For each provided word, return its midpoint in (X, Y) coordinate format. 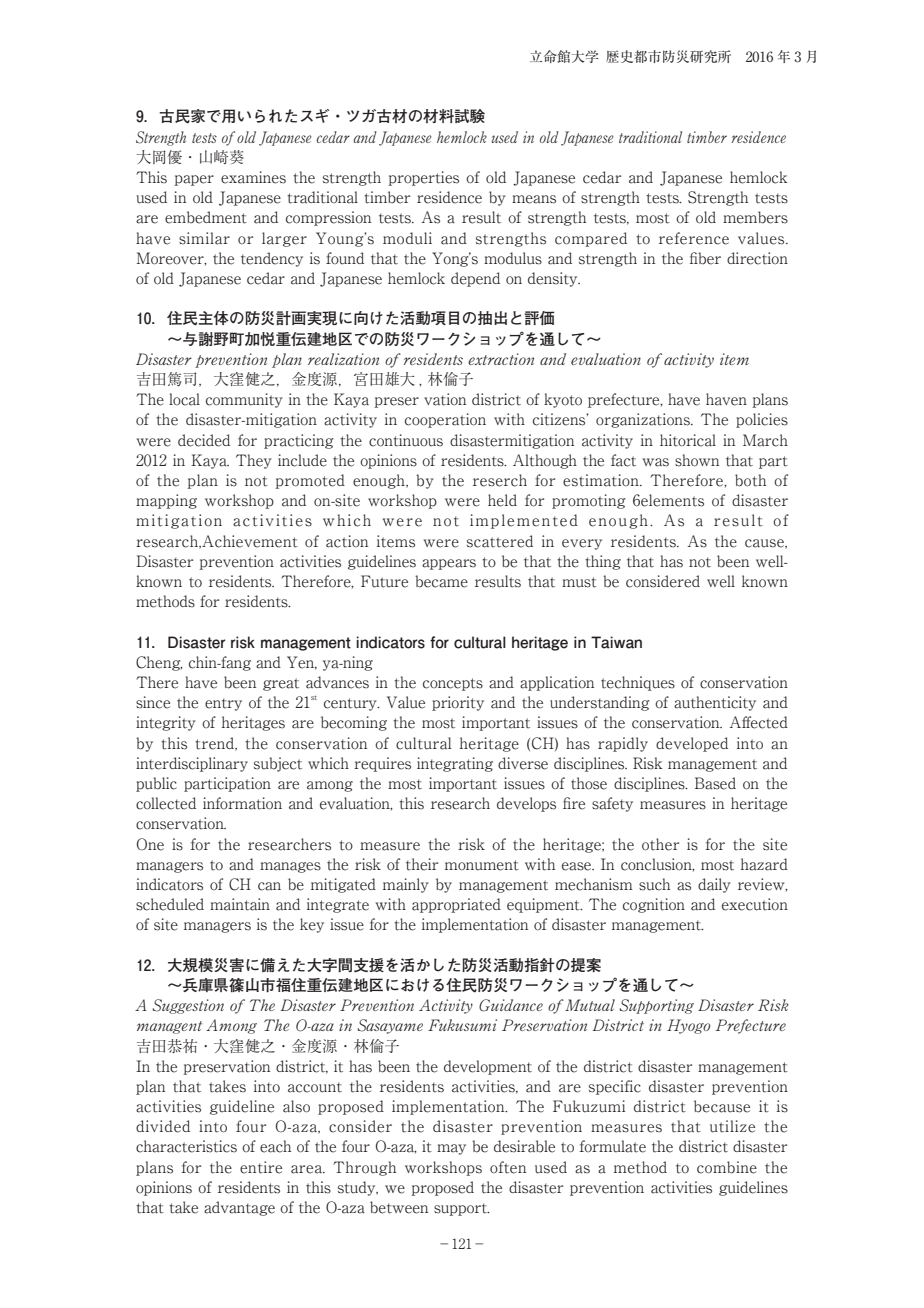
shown (697, 460)
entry (223, 704)
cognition (654, 905)
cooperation (445, 420)
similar (204, 238)
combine (727, 1167)
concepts (453, 684)
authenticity (715, 703)
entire (261, 1167)
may (451, 1149)
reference (694, 238)
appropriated (456, 905)
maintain (240, 904)
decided (204, 440)
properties (423, 178)
